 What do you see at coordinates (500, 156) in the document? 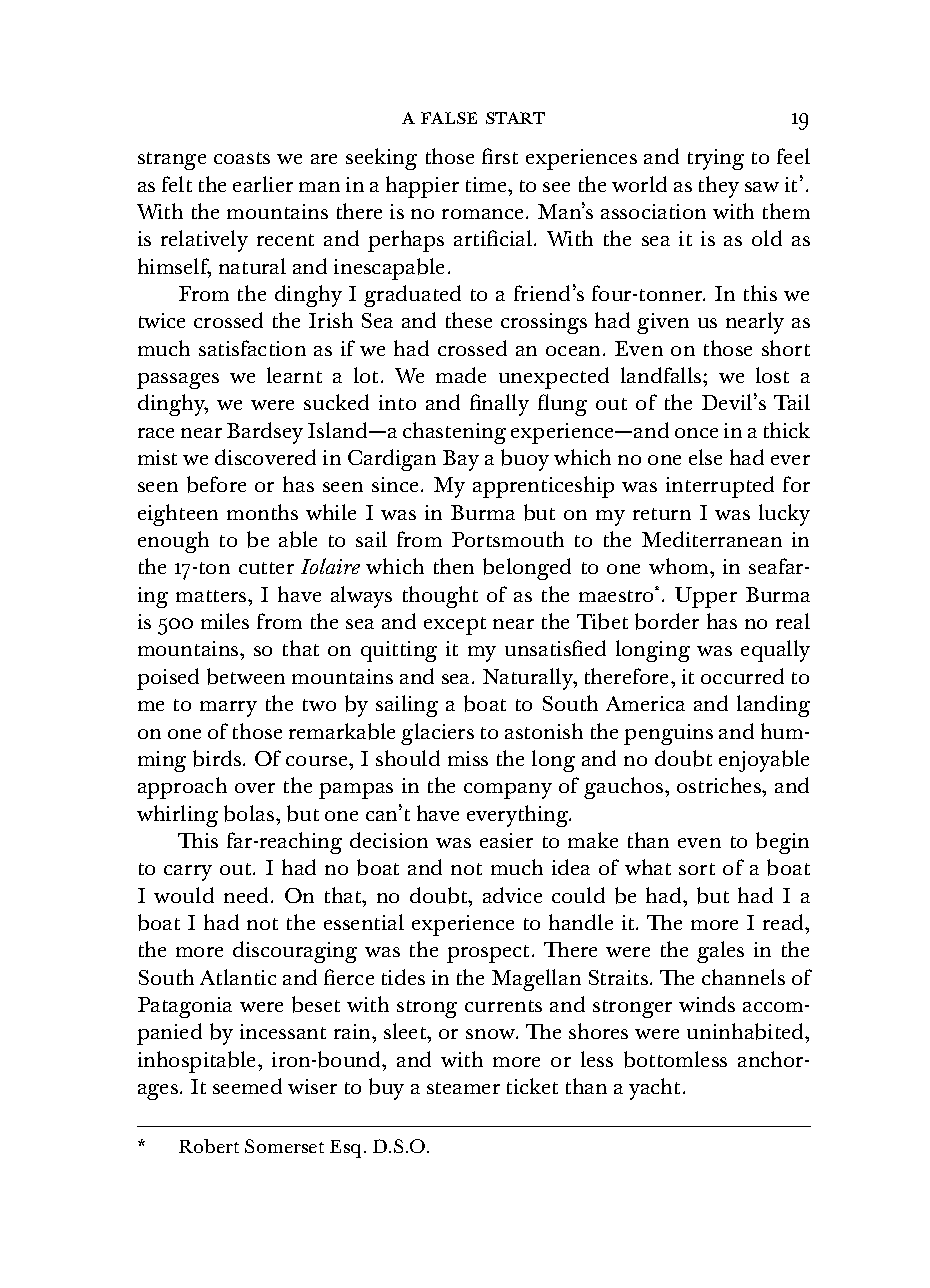
I see `first` at bounding box center [500, 156].
